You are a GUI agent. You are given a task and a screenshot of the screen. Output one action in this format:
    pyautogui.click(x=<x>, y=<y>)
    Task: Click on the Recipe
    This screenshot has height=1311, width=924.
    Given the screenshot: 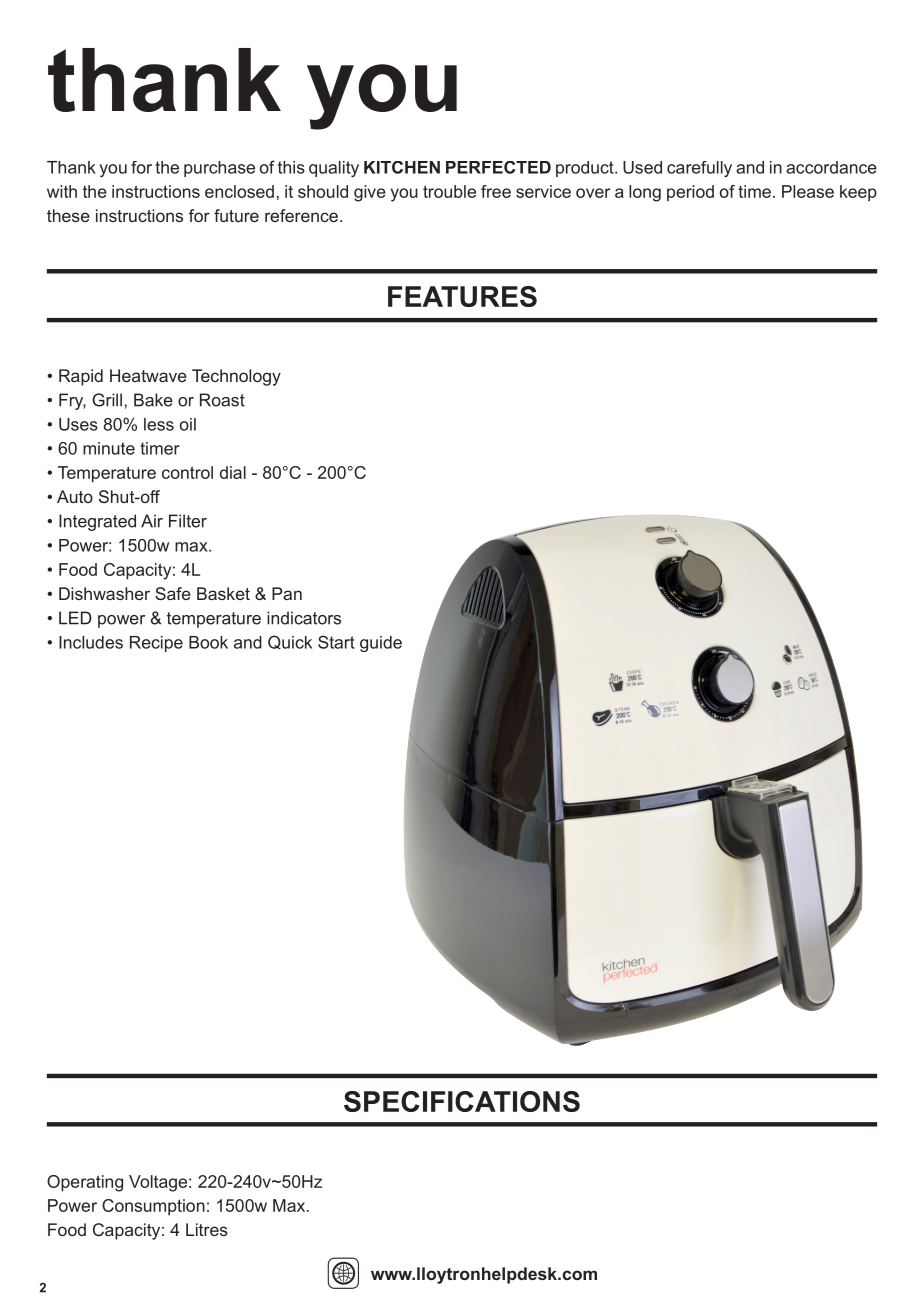 What is the action you would take?
    pyautogui.click(x=156, y=644)
